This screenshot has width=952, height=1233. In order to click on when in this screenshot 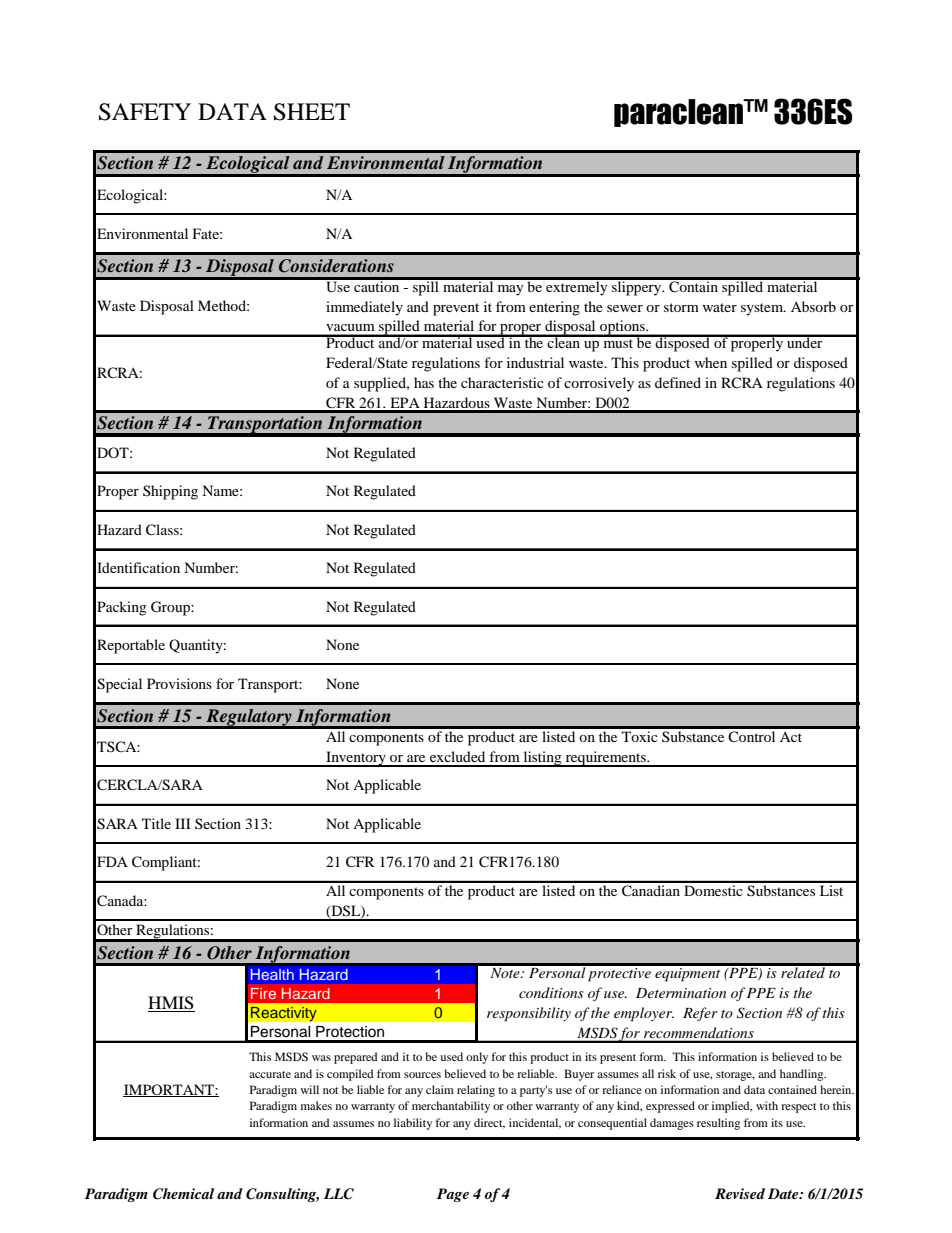, I will do `click(710, 362)`.
